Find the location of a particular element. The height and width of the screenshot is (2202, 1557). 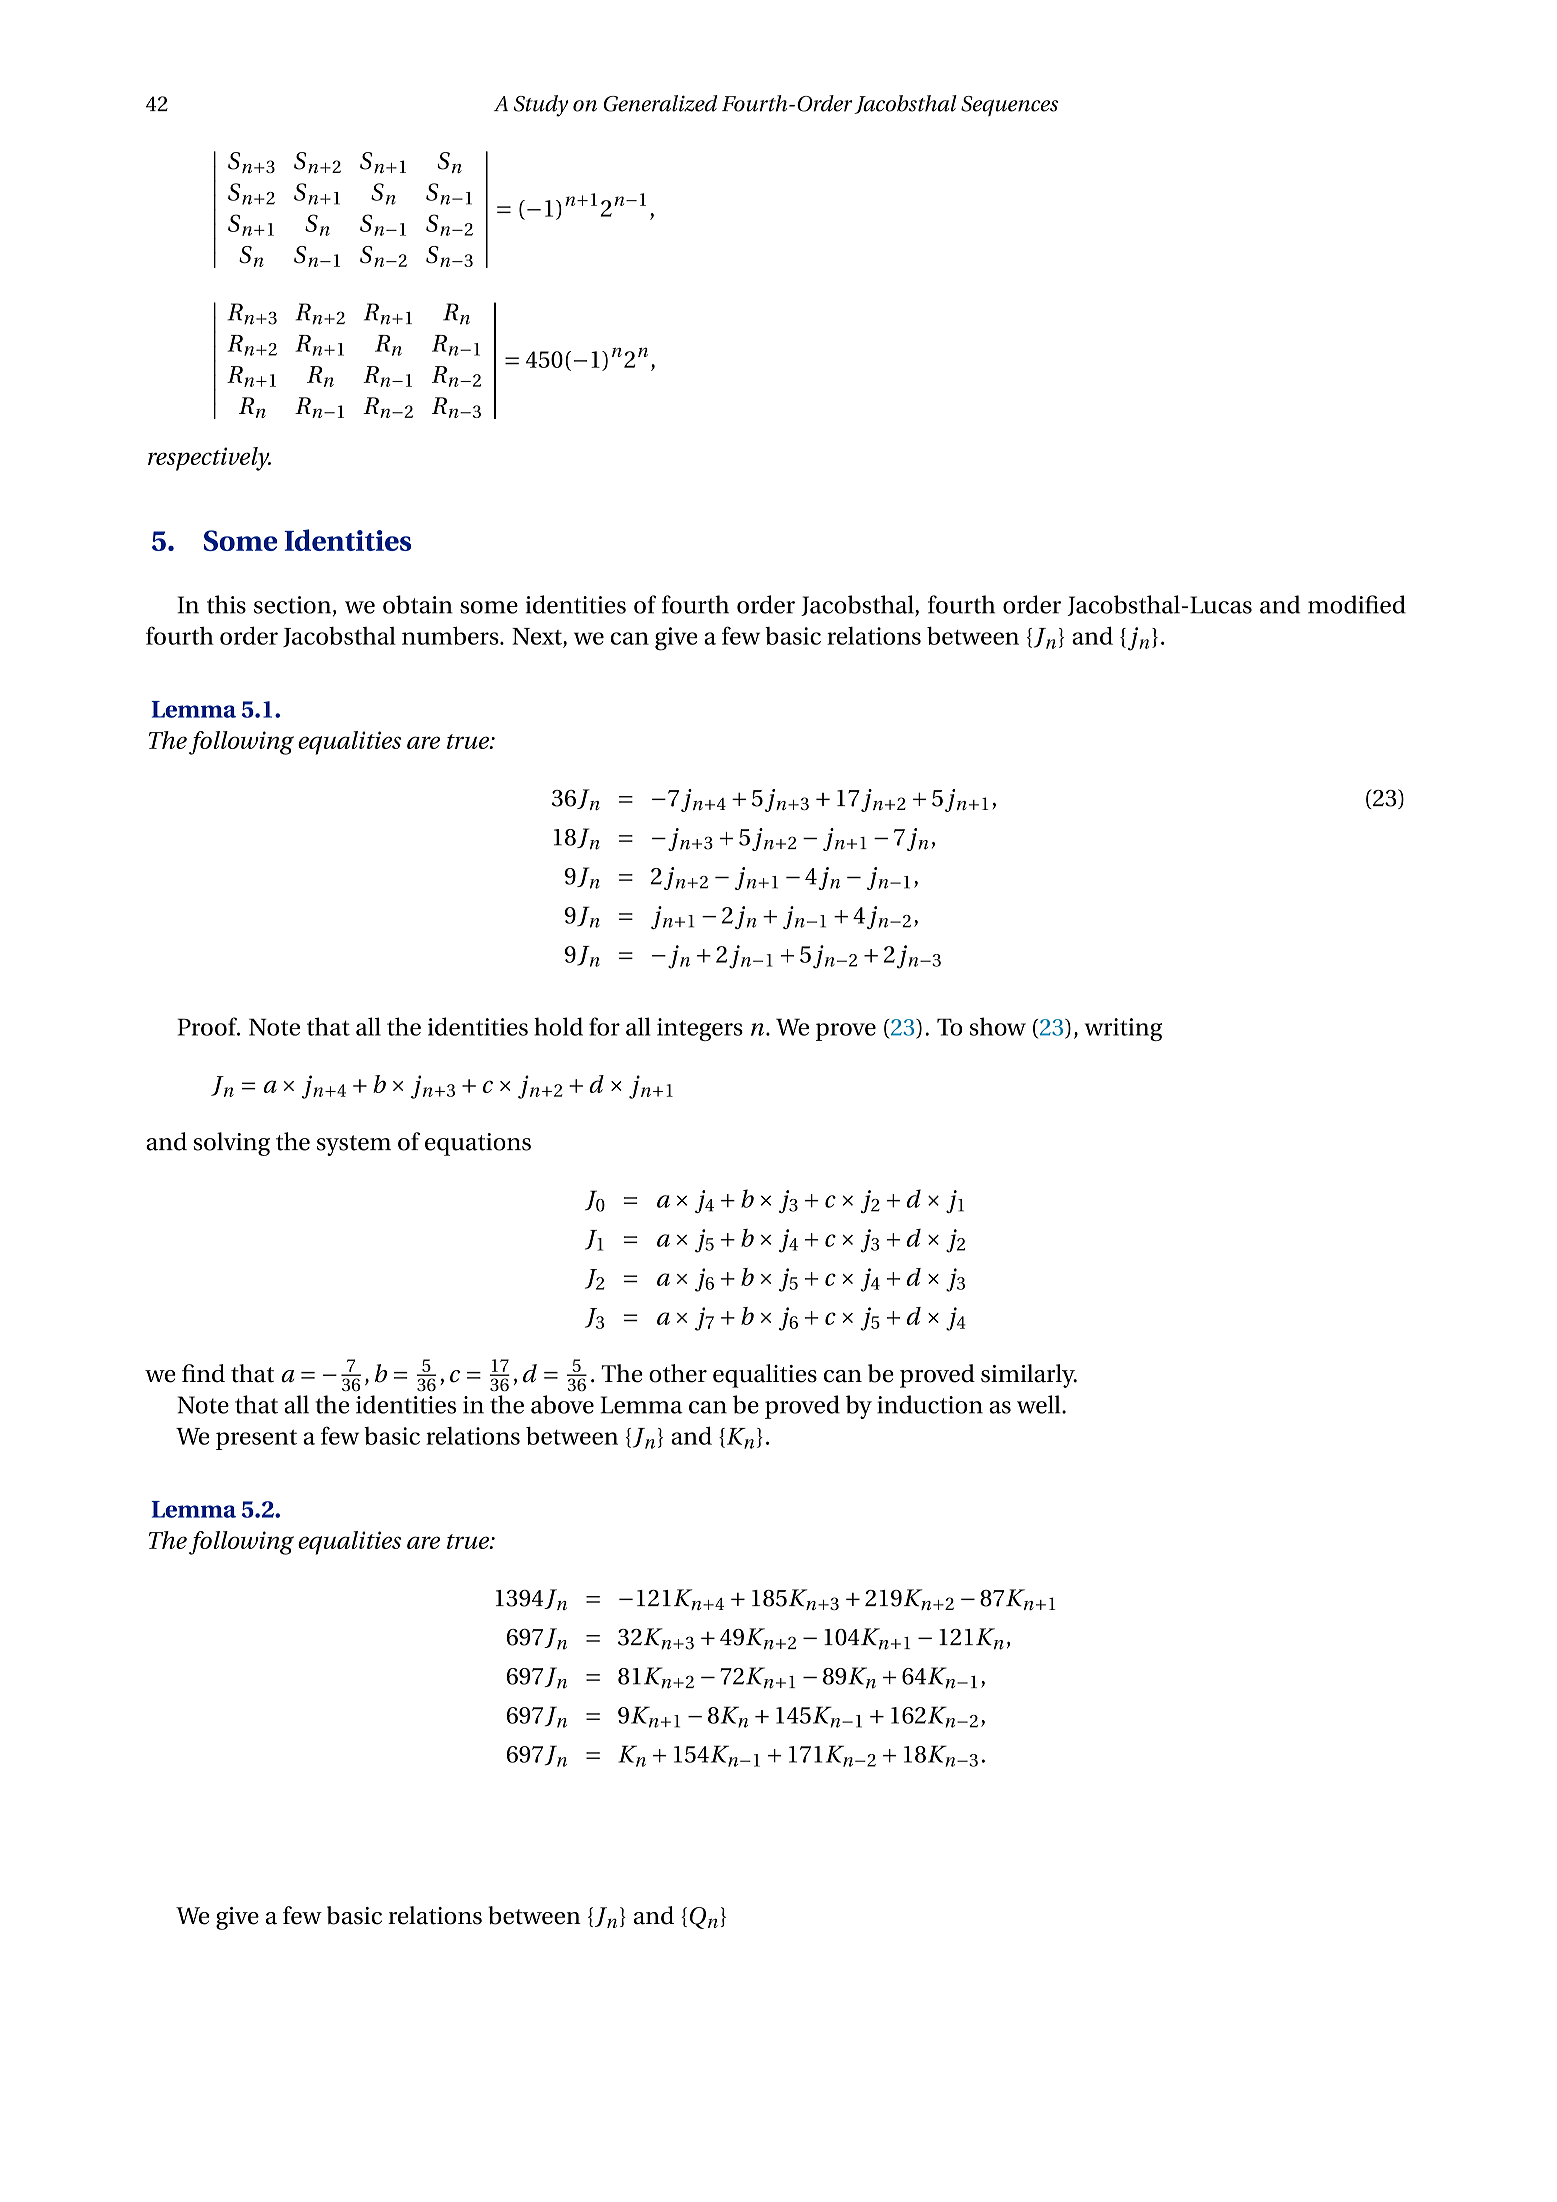

well is located at coordinates (1040, 1404).
